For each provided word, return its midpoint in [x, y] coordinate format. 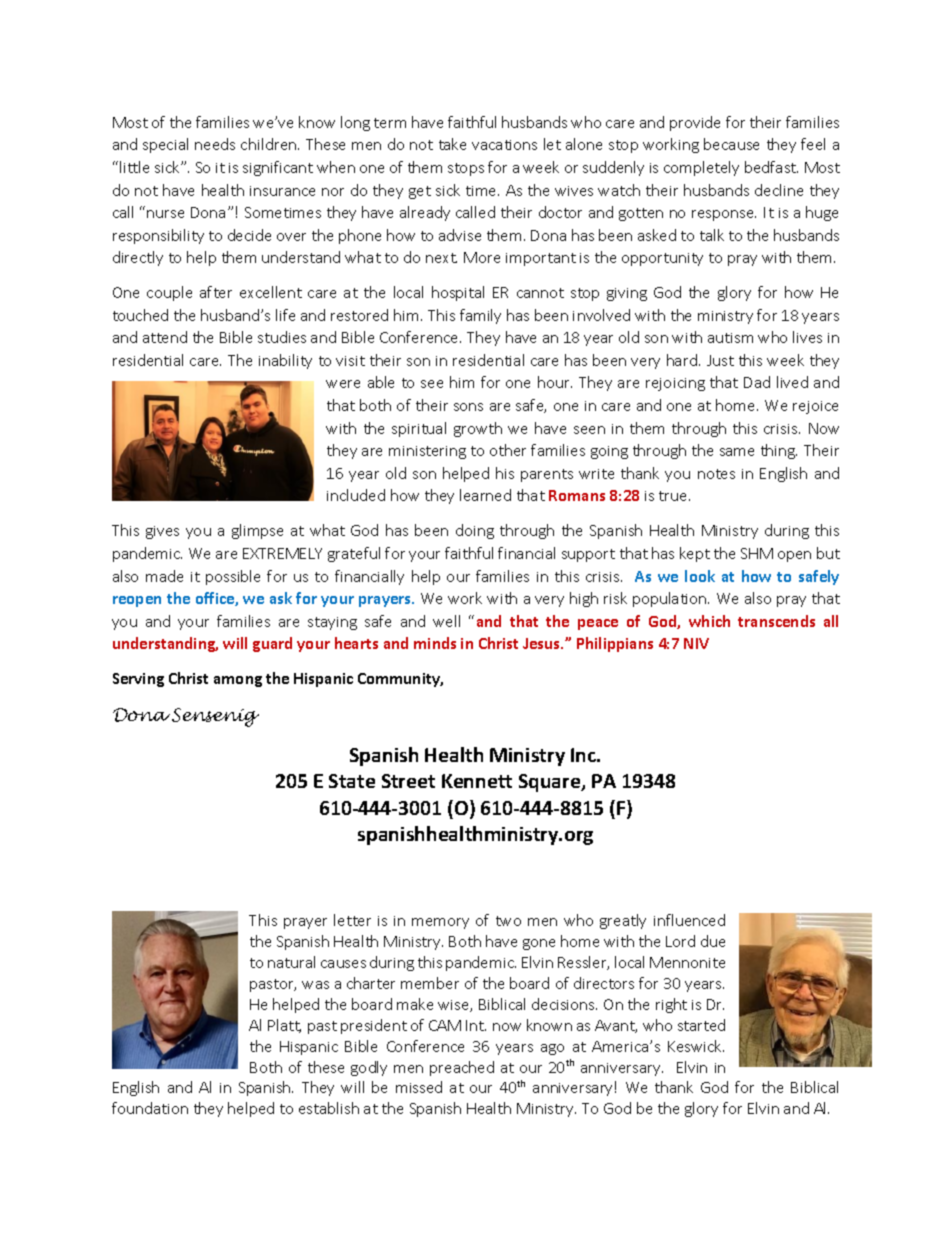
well [446, 621]
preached [462, 1068]
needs [215, 144]
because [731, 144]
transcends [776, 621]
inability [285, 361]
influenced [689, 920]
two [508, 921]
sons [468, 407]
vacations [504, 145]
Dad [757, 382]
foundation [150, 1108]
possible [233, 577]
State [352, 781]
